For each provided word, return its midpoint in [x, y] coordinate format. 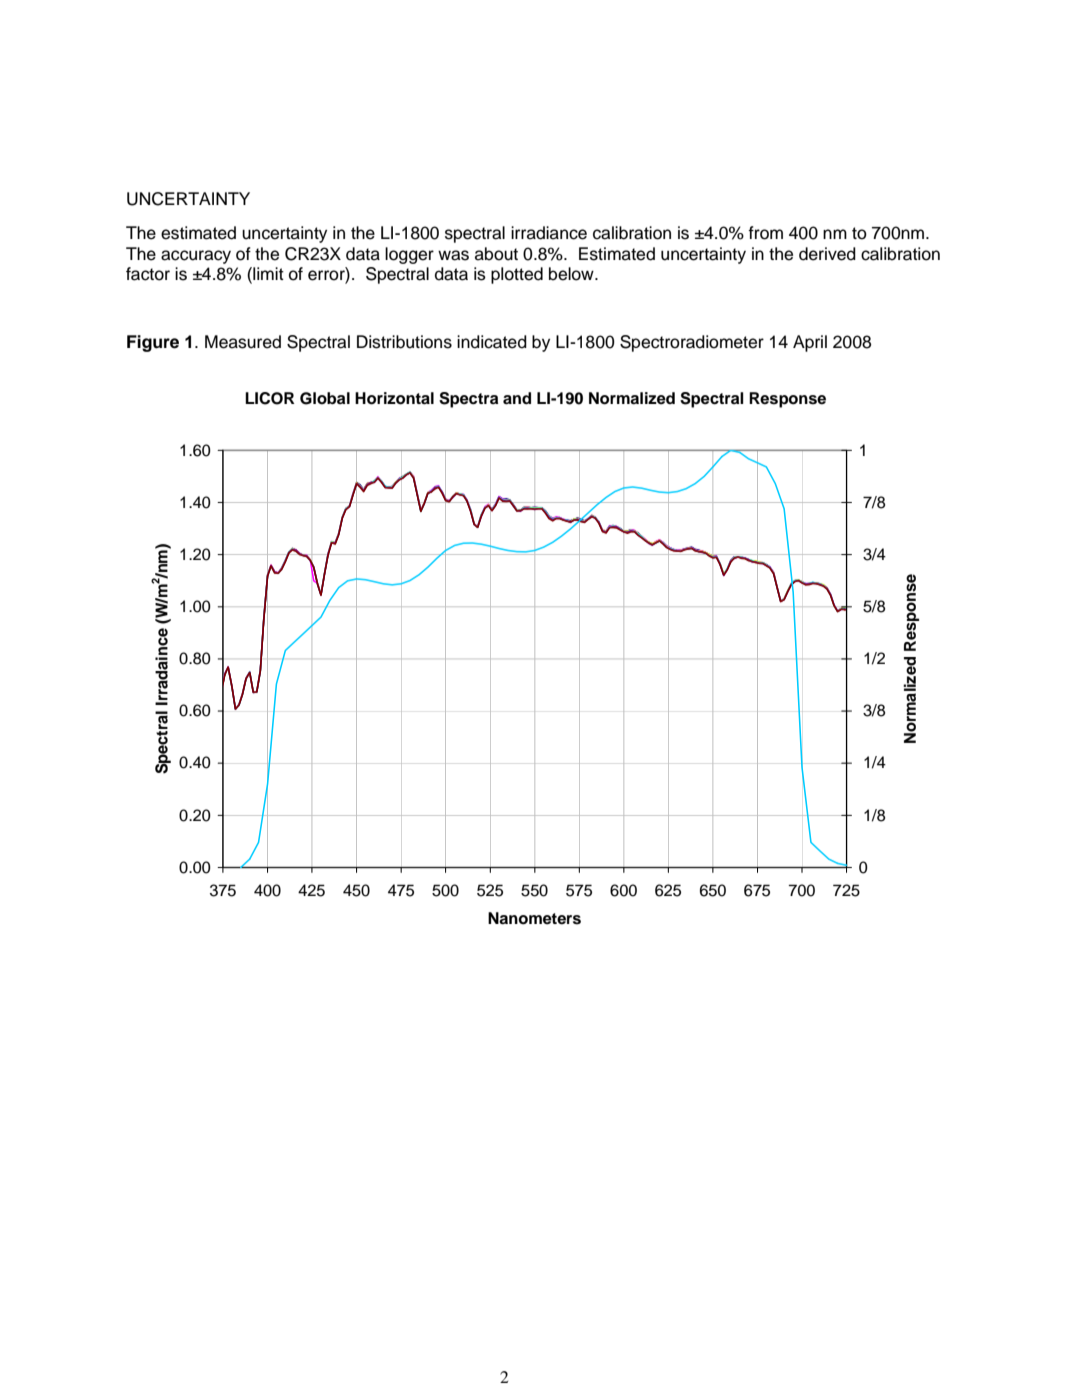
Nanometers [534, 918]
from [765, 233]
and [517, 398]
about [496, 254]
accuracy [196, 257]
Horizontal [394, 398]
